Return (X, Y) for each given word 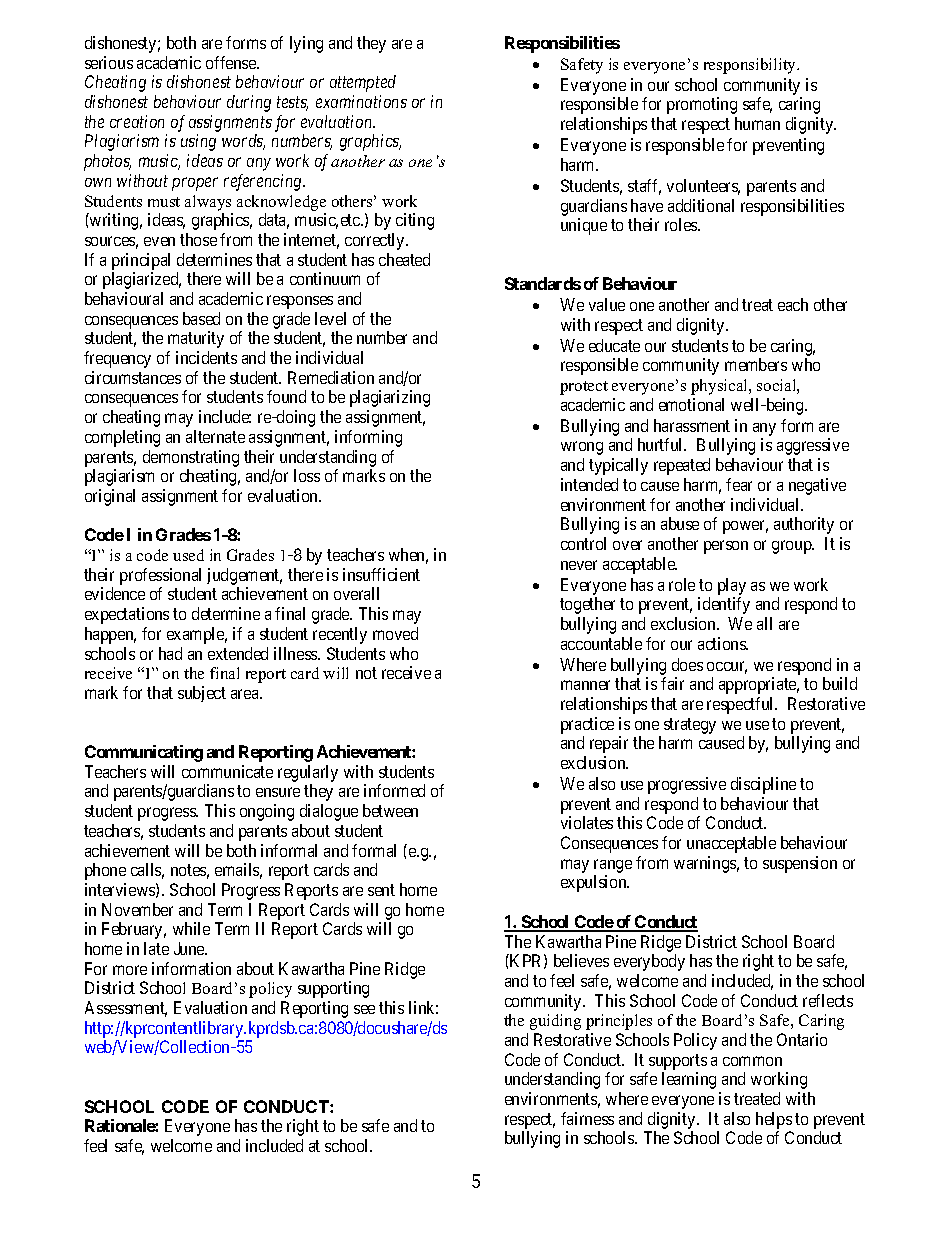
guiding (555, 1022)
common (752, 1061)
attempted (363, 83)
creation (137, 121)
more (130, 970)
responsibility (751, 66)
